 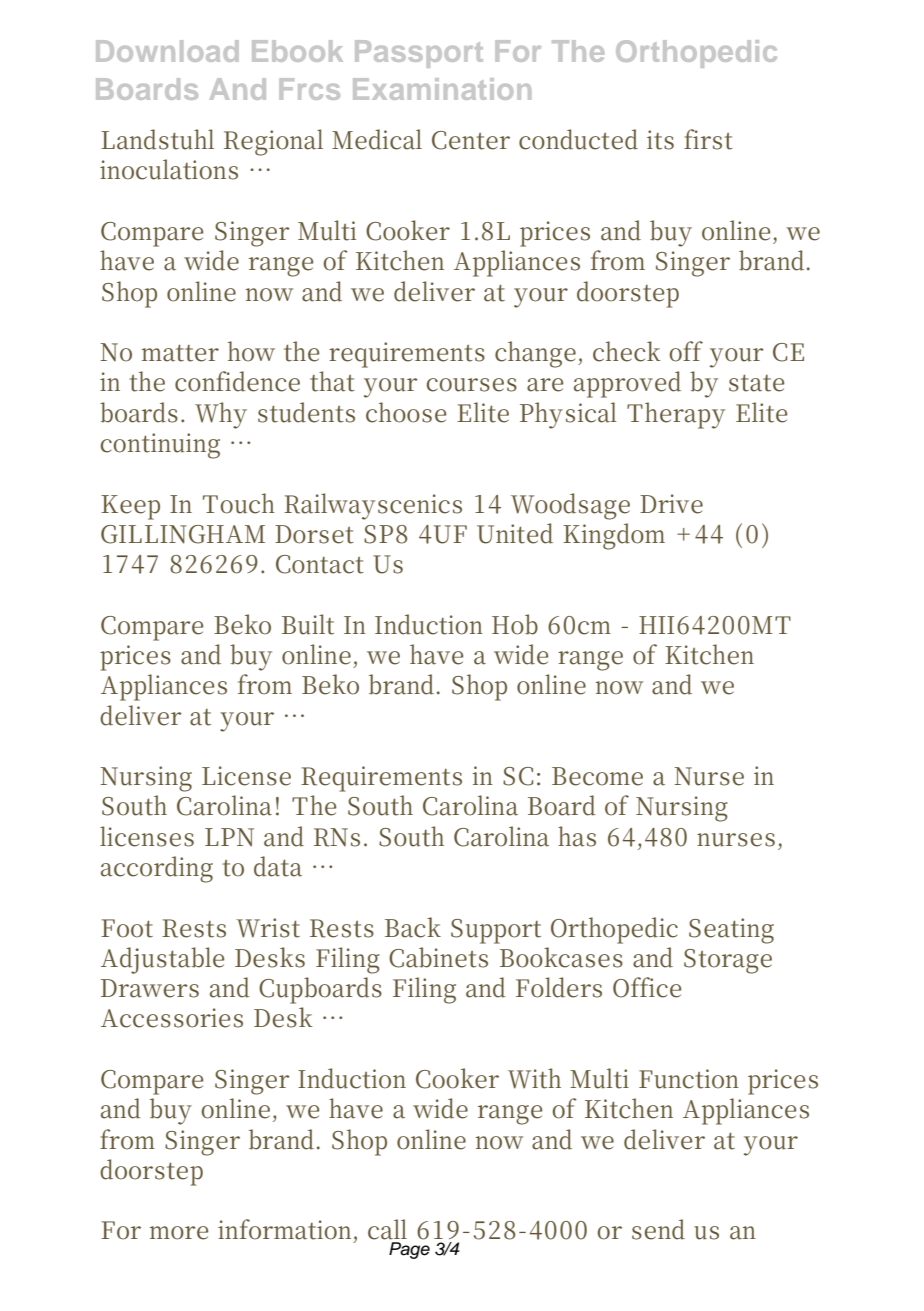 I want to click on more, so click(x=179, y=1233).
